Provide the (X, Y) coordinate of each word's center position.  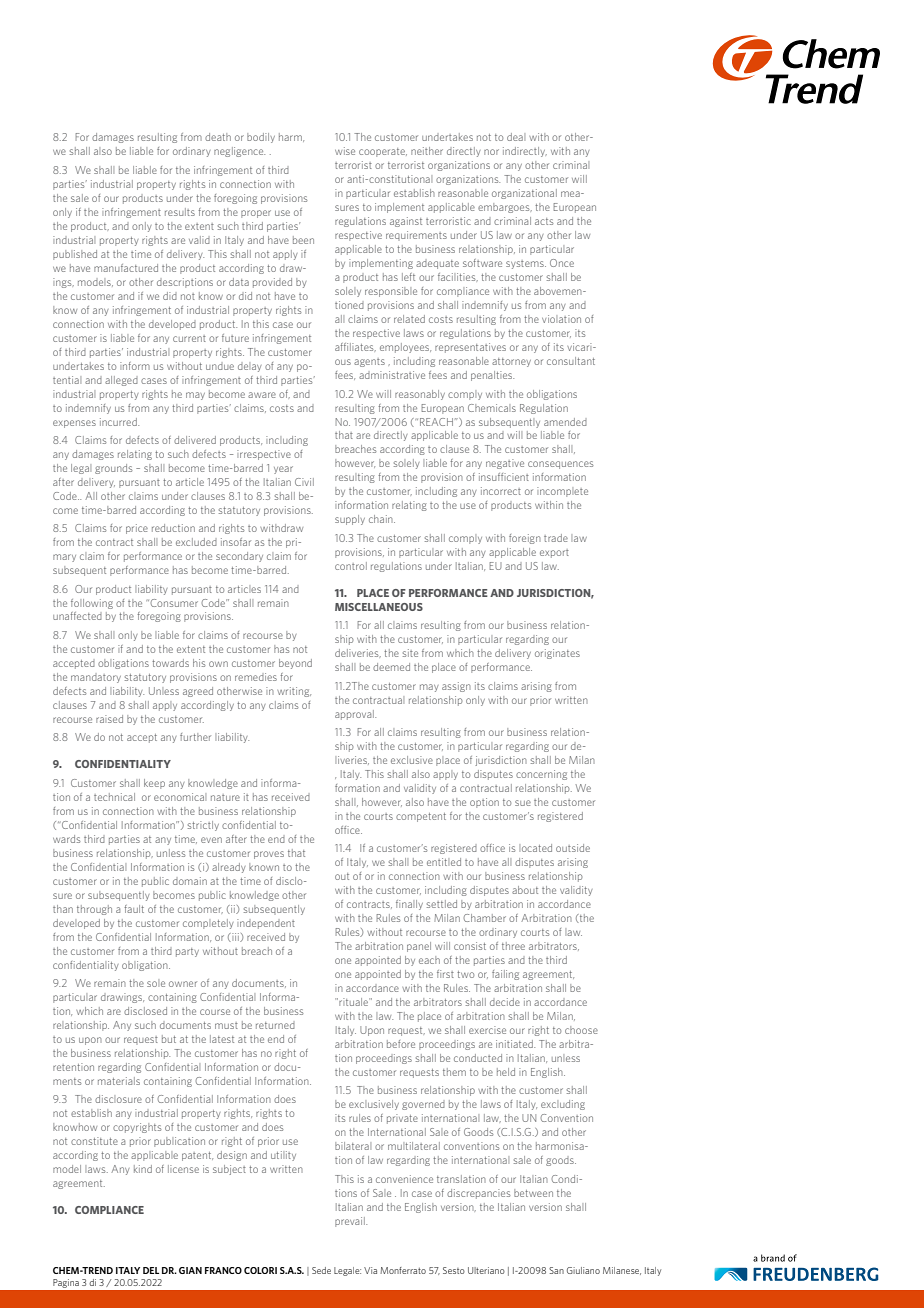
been (303, 240)
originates (557, 654)
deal (516, 137)
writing (294, 692)
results (180, 212)
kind (143, 1169)
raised (109, 719)
